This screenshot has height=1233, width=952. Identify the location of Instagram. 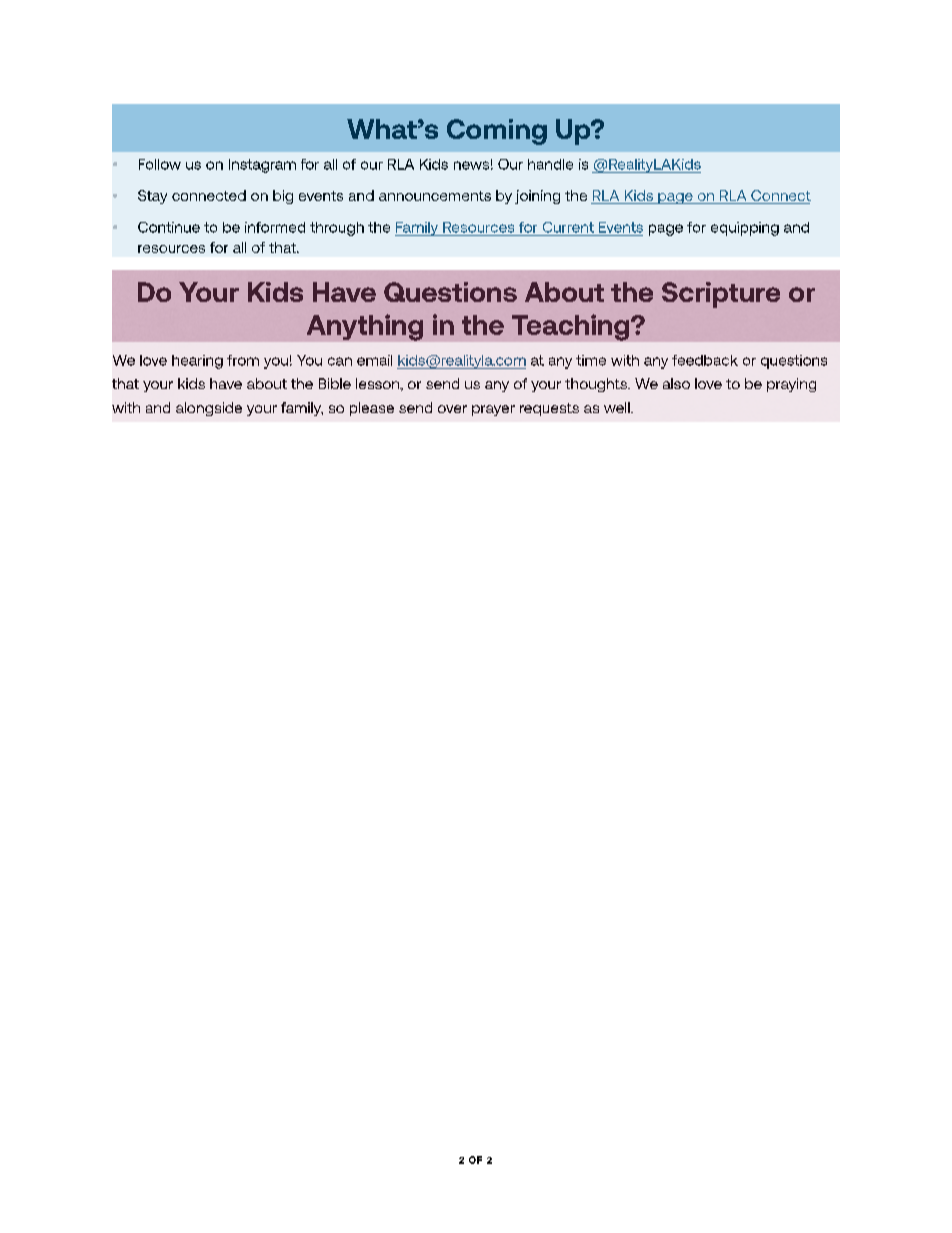
(262, 166).
